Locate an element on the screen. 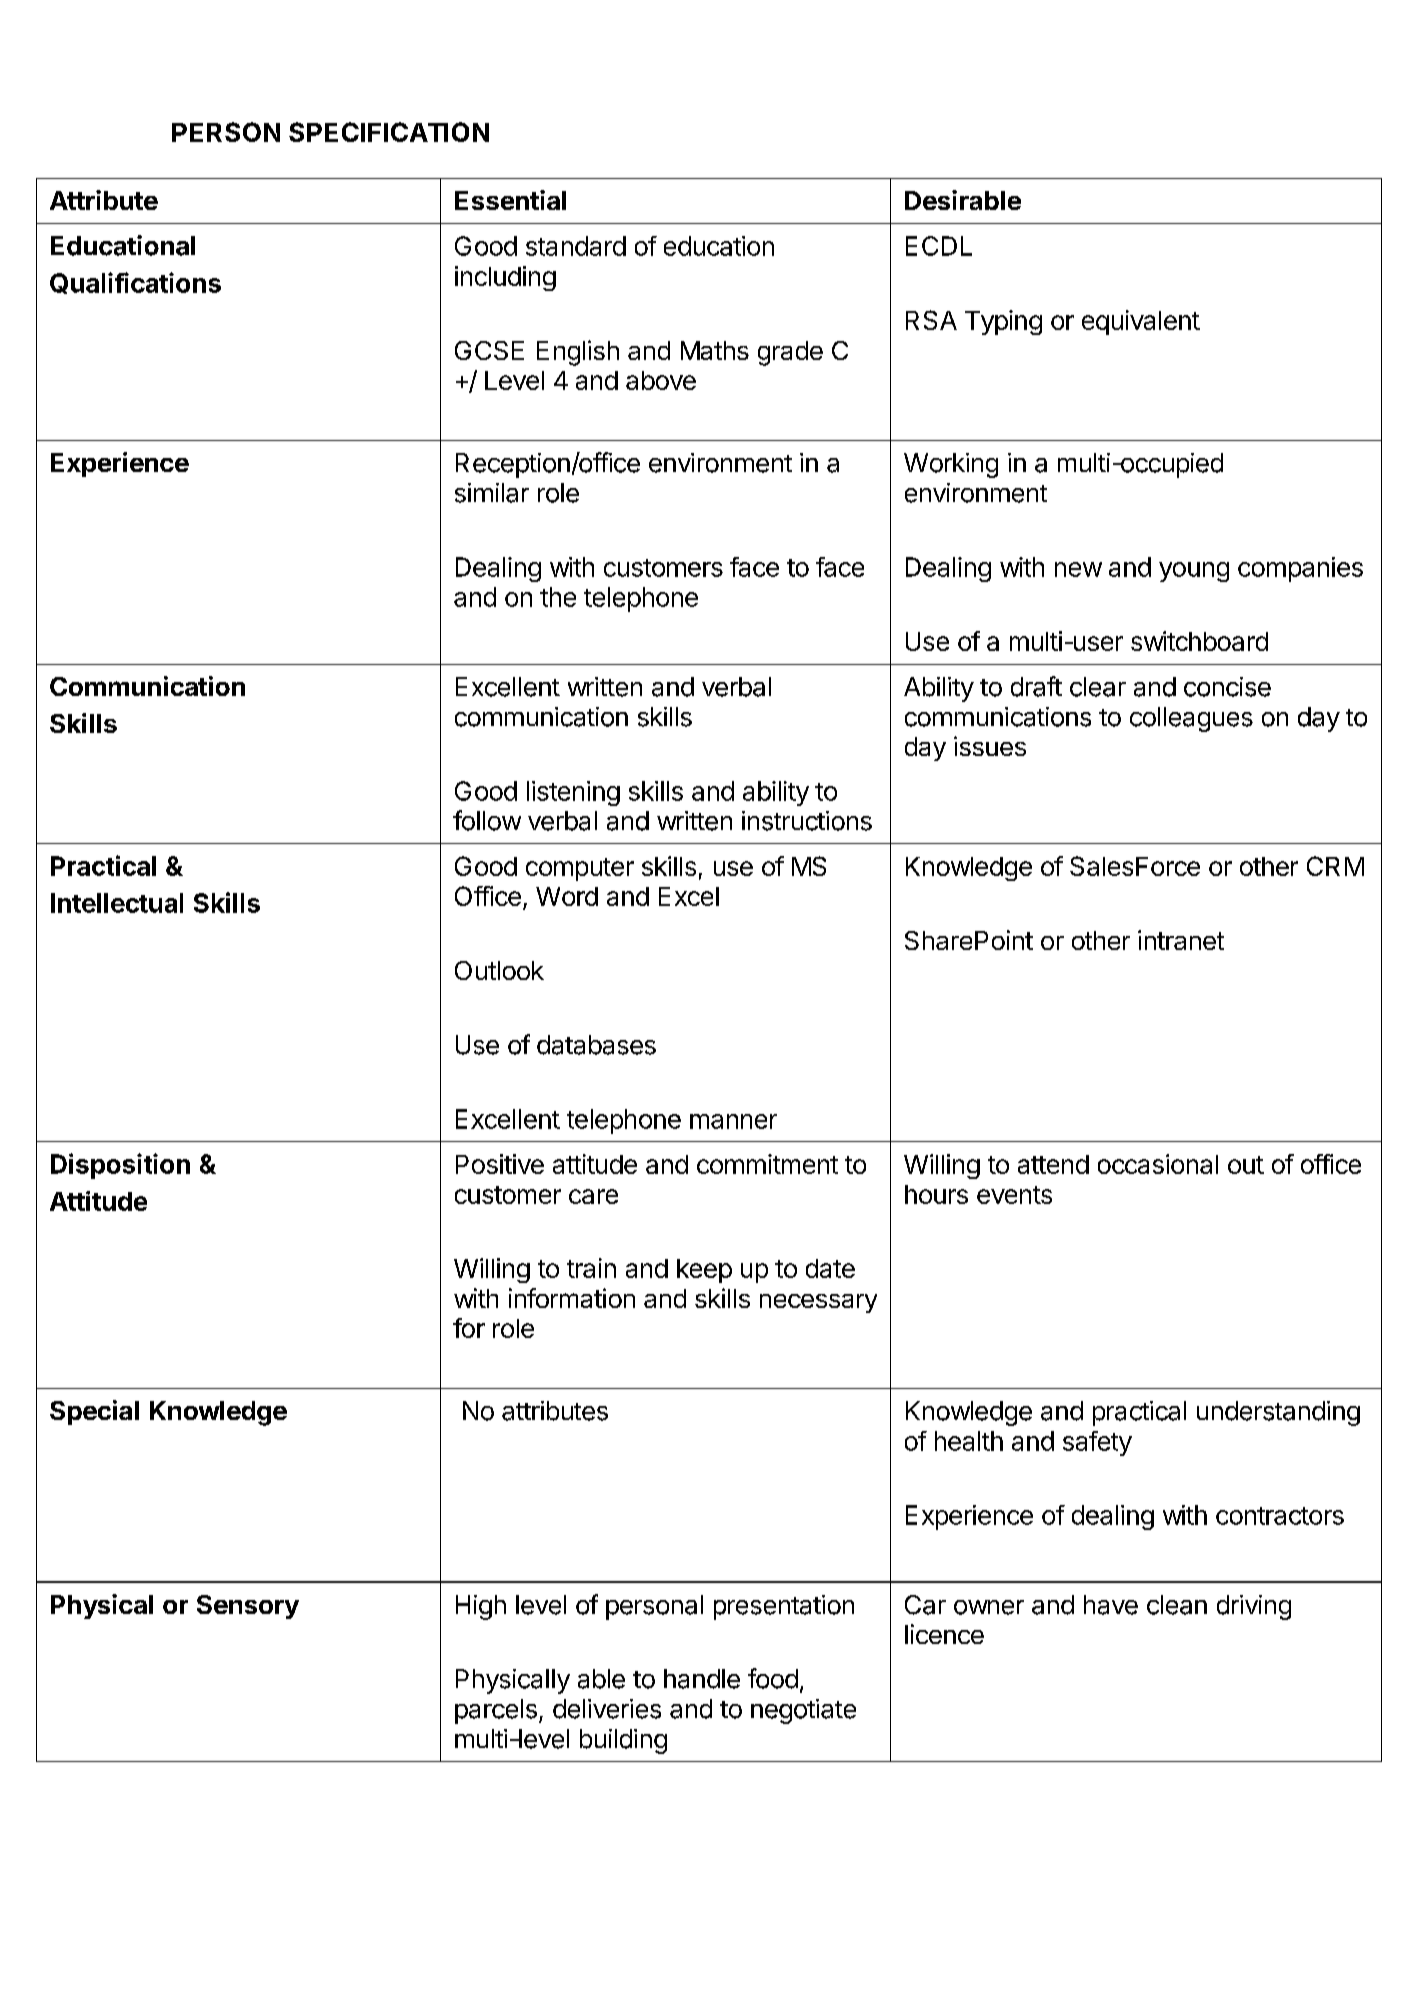 This screenshot has width=1412, height=1996. standard is located at coordinates (576, 246).
